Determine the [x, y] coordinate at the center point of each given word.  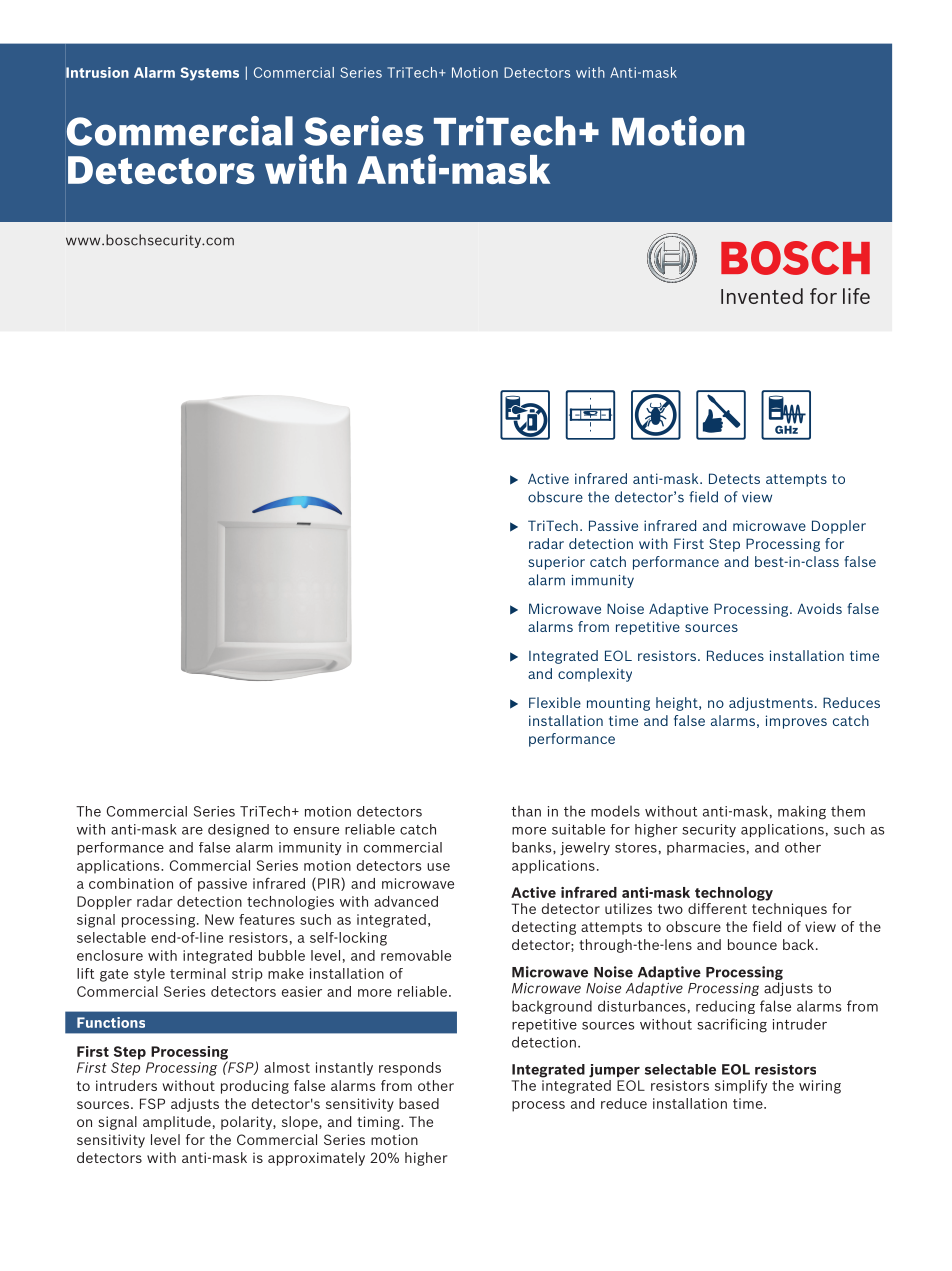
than [526, 811]
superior [556, 563]
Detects [734, 478]
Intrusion [97, 72]
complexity [595, 675]
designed [238, 831]
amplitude [177, 1123]
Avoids [819, 608]
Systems [209, 74]
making [802, 812]
